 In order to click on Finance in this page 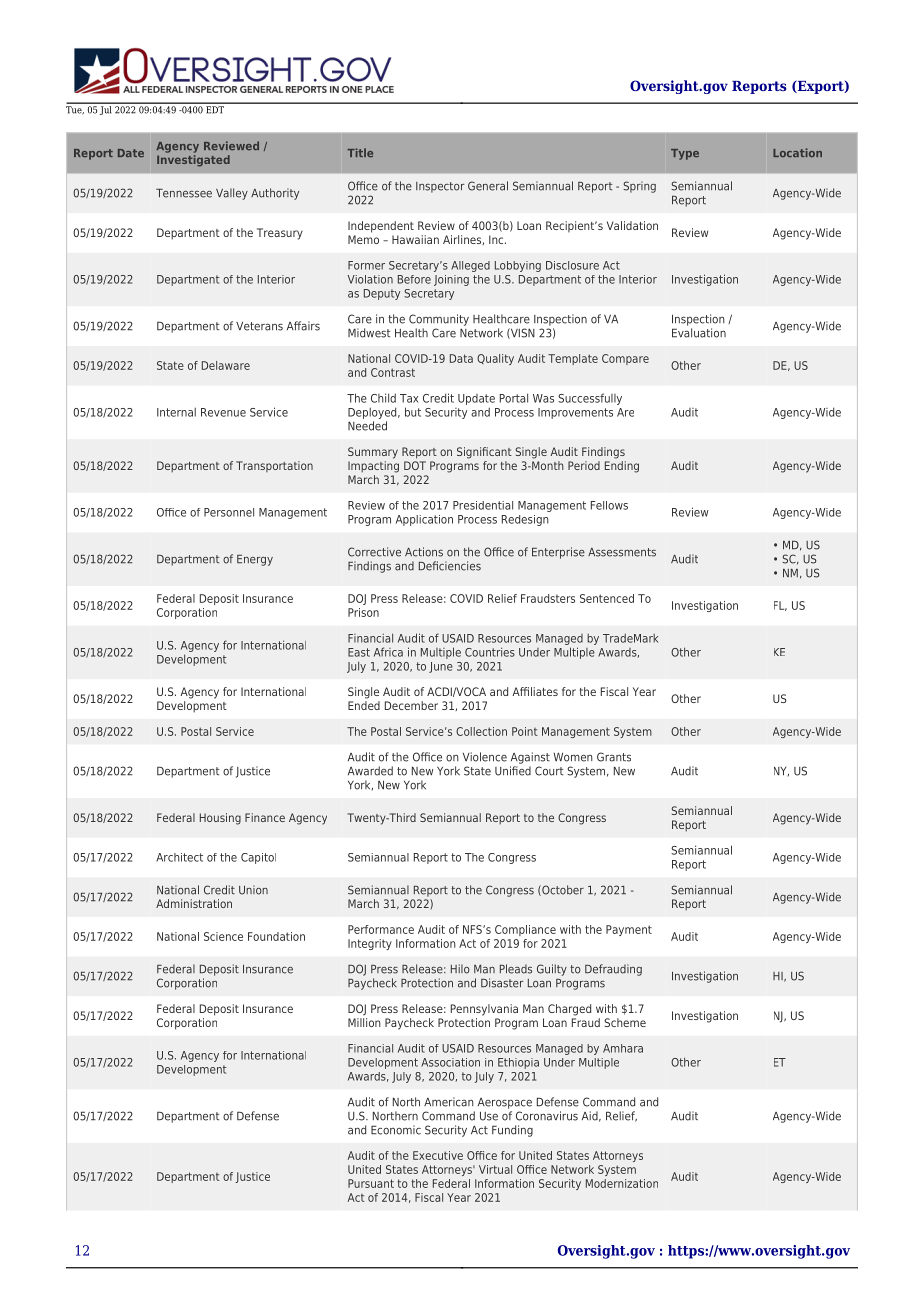, I will do `click(265, 817)`.
